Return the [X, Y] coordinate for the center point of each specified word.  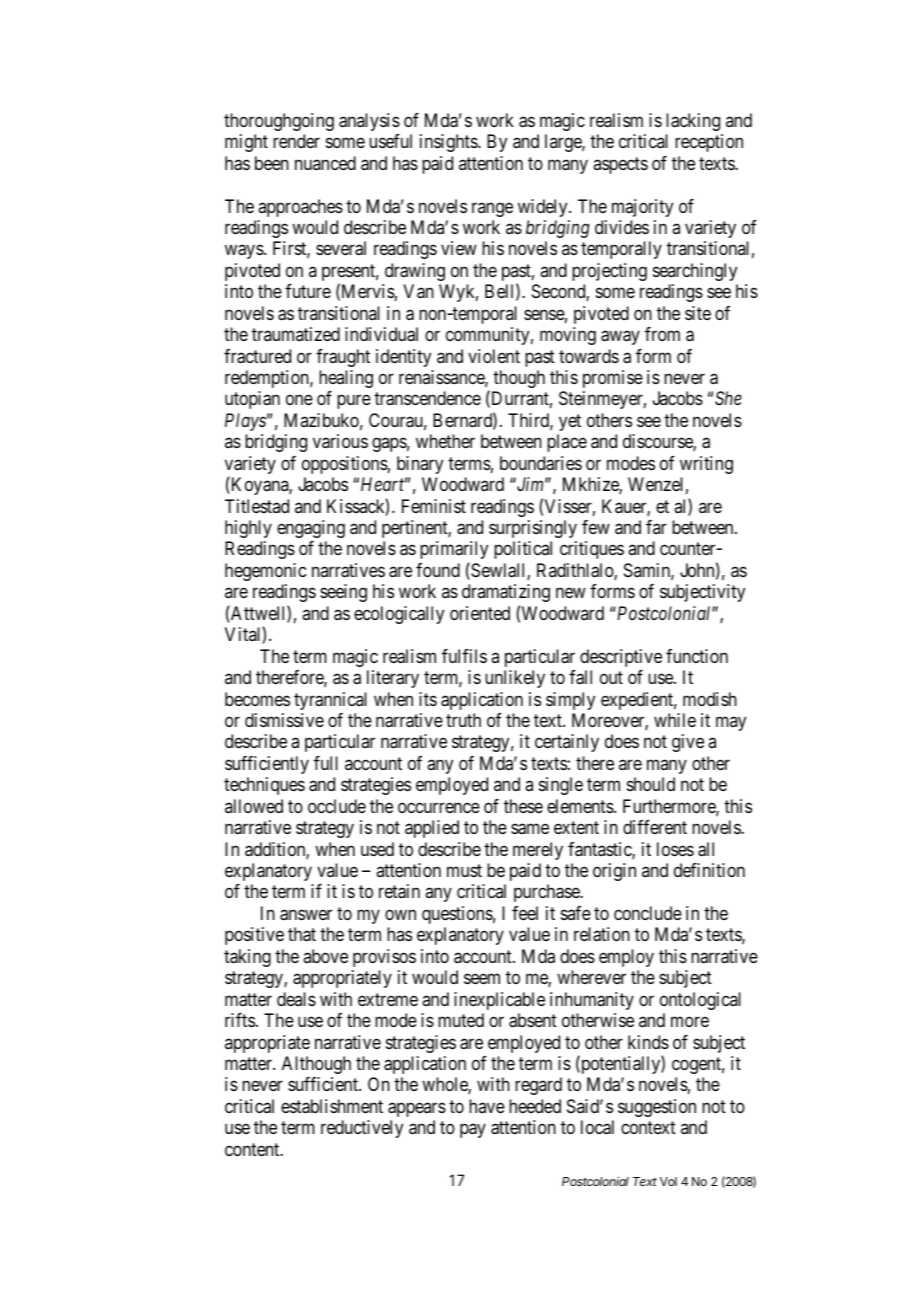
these [523, 806]
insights [449, 143]
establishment [332, 1106]
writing [706, 465]
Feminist [434, 506]
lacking [693, 122]
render [296, 141]
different [655, 827]
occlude [337, 806]
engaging [311, 529]
